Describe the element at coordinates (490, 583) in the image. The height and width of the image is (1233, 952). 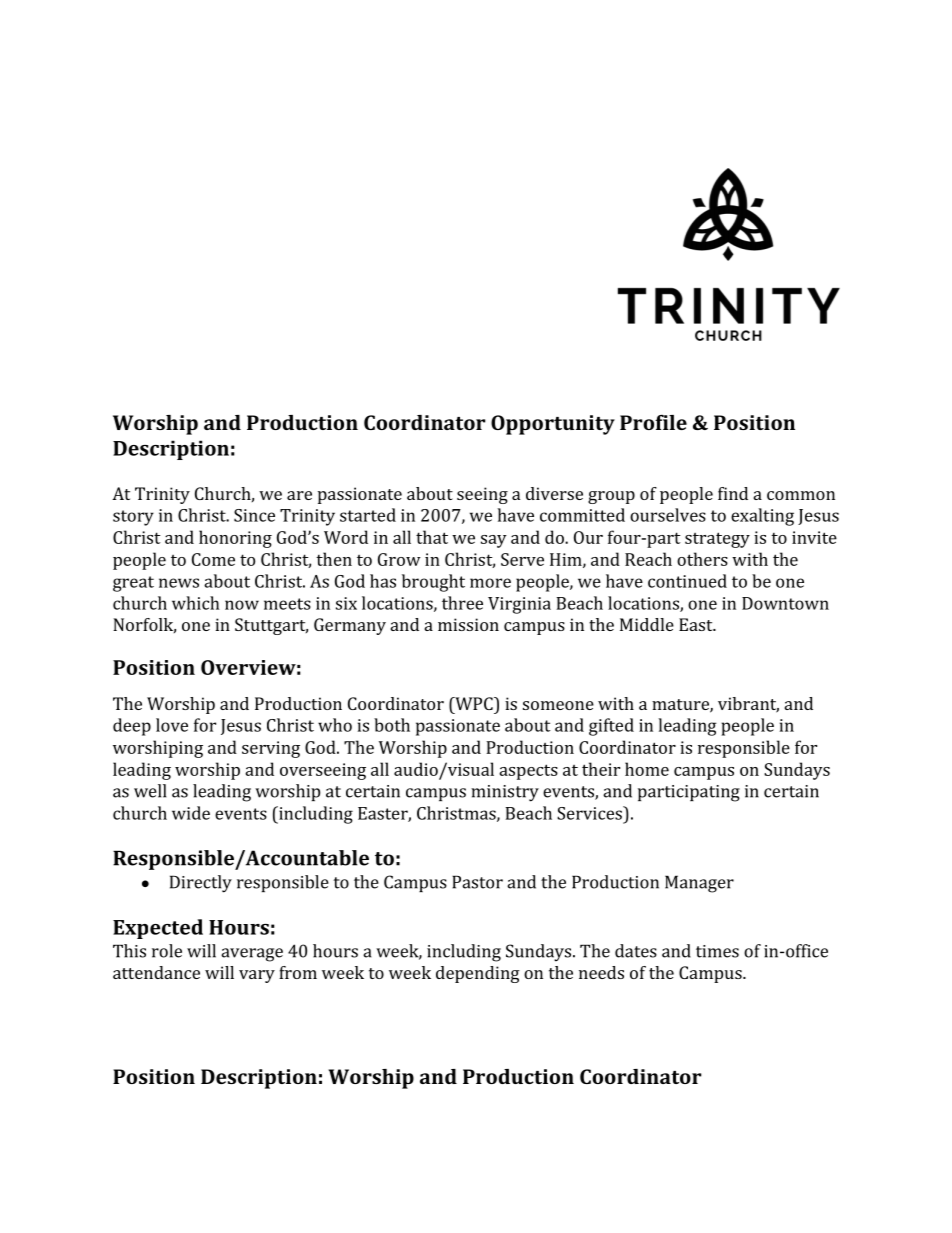
I see `more` at that location.
